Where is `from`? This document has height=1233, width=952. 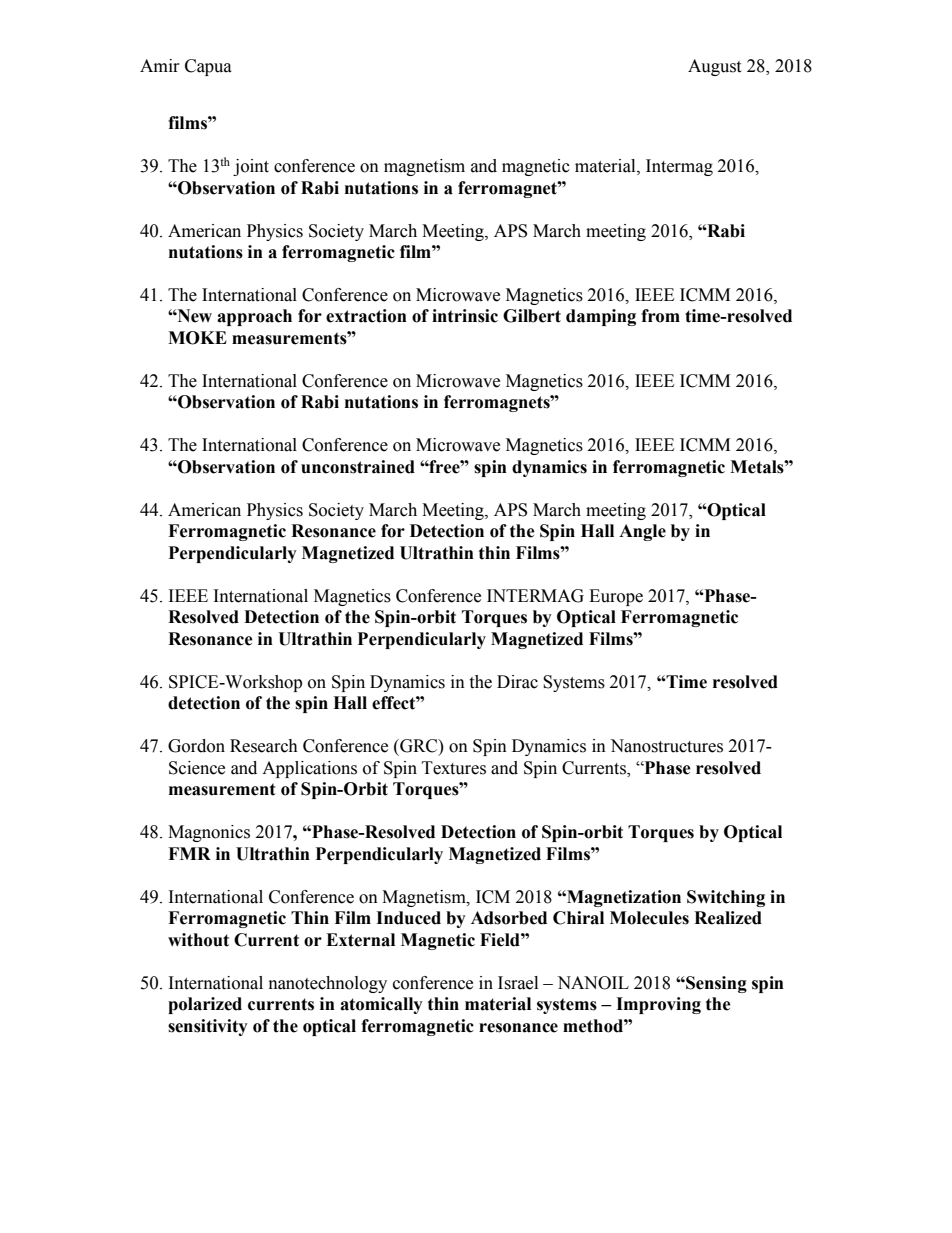
from is located at coordinates (660, 316).
